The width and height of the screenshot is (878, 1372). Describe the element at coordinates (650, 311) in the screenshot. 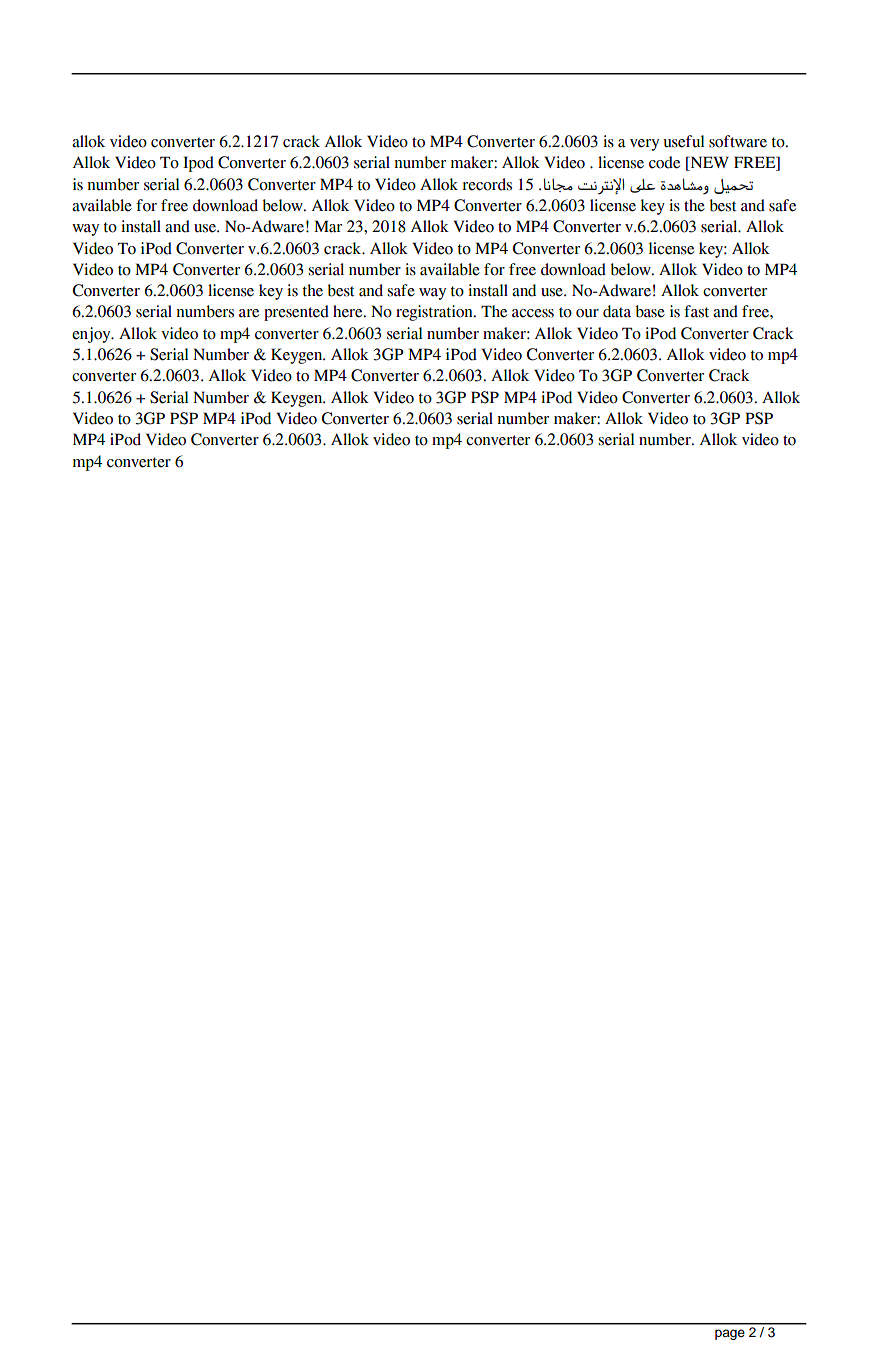

I see `base` at that location.
